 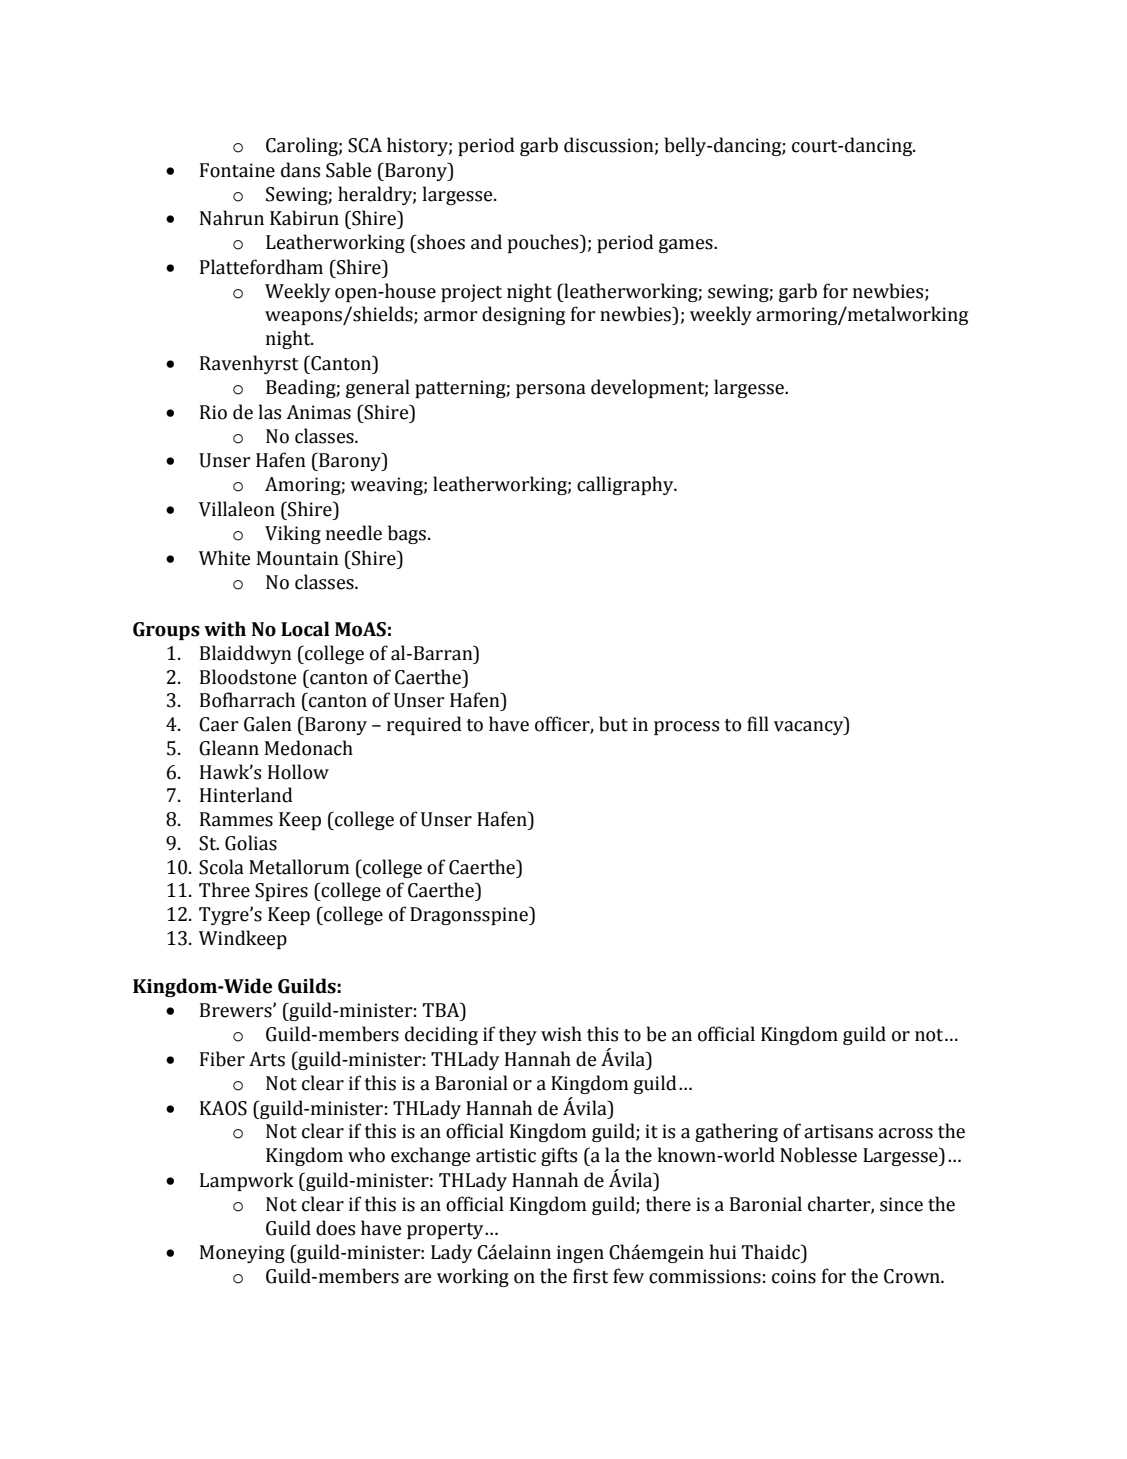 I want to click on pouches, so click(x=544, y=243).
